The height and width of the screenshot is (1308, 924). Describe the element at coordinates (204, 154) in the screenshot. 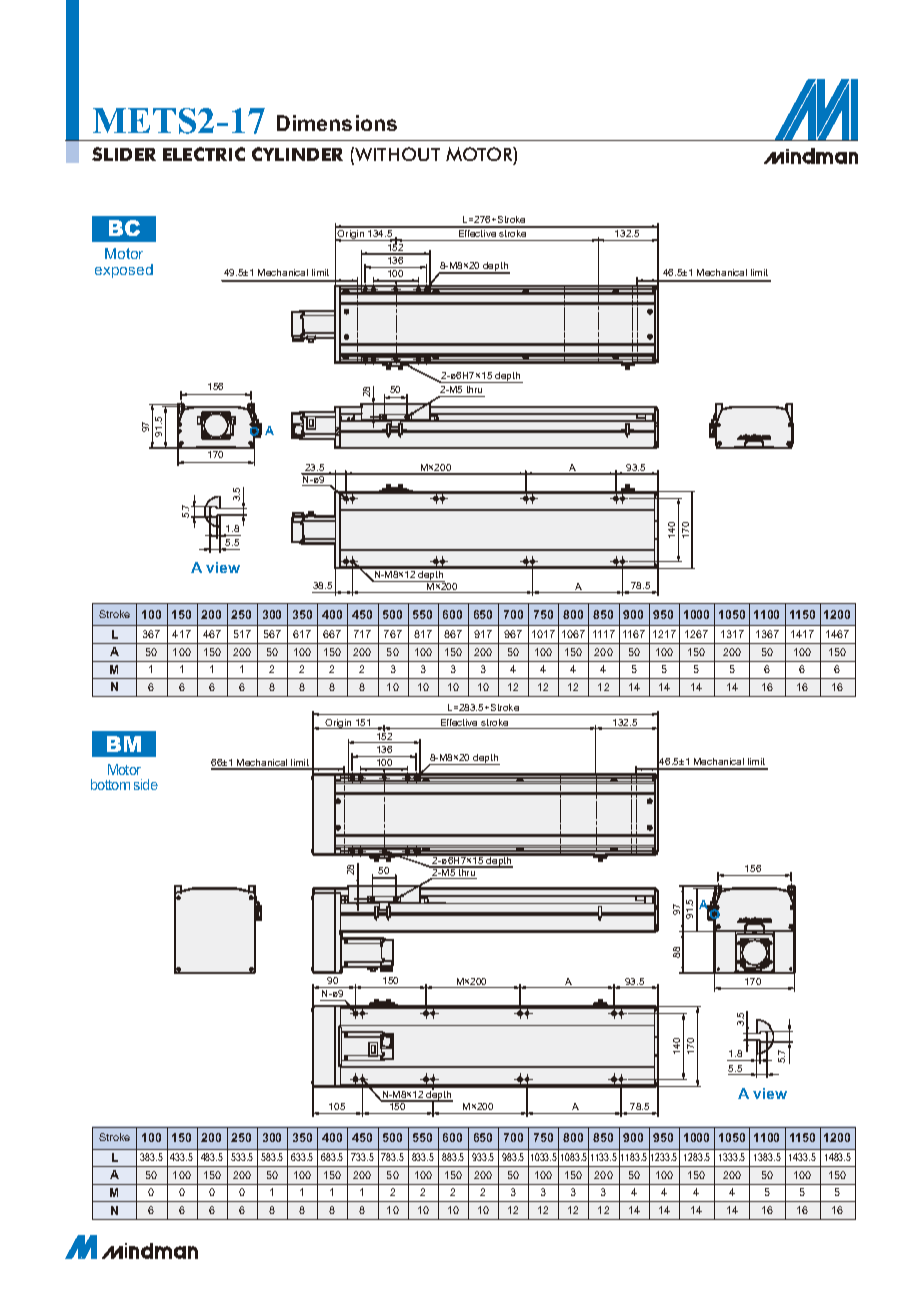

I see `ELECTRIC` at that location.
